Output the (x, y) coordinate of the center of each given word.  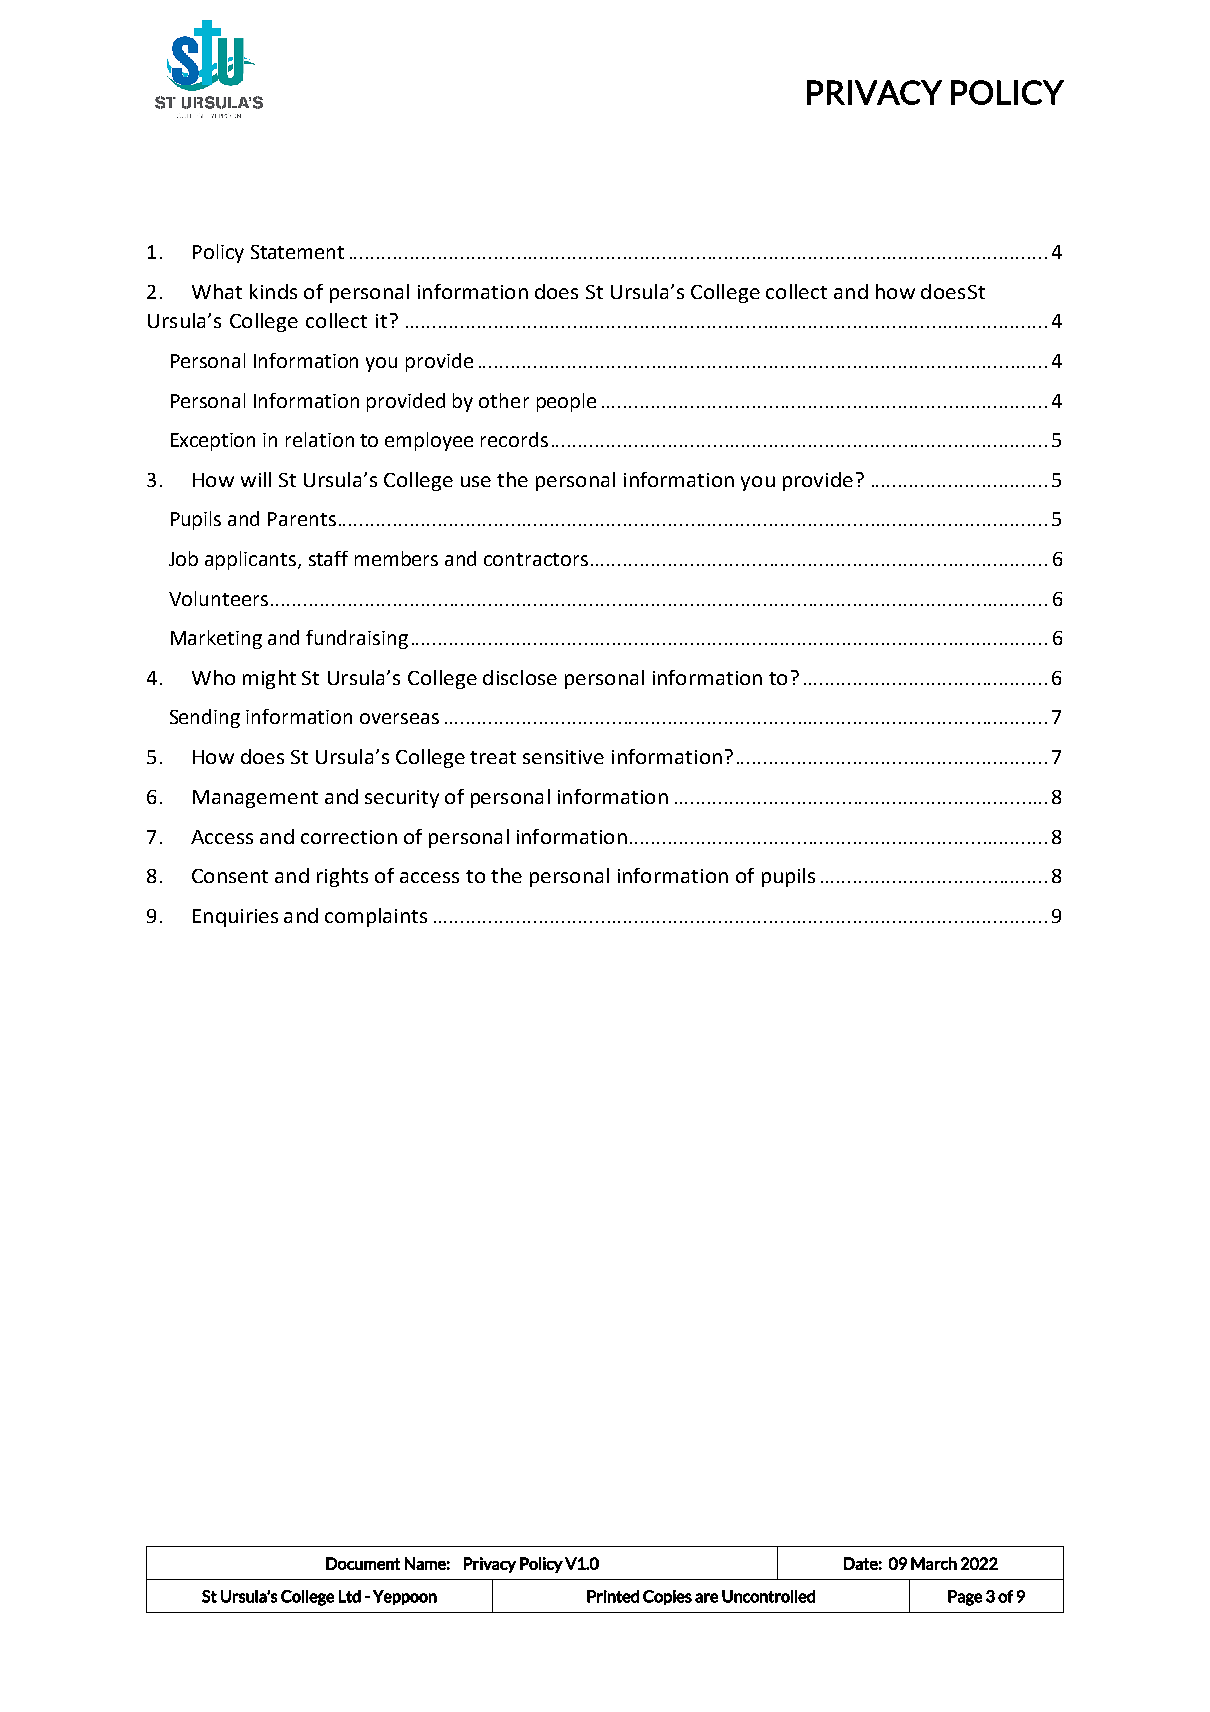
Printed (613, 1596)
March (934, 1563)
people (566, 402)
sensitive (563, 757)
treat (493, 757)
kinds (273, 291)
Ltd (350, 1596)
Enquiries (235, 918)
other (504, 400)
